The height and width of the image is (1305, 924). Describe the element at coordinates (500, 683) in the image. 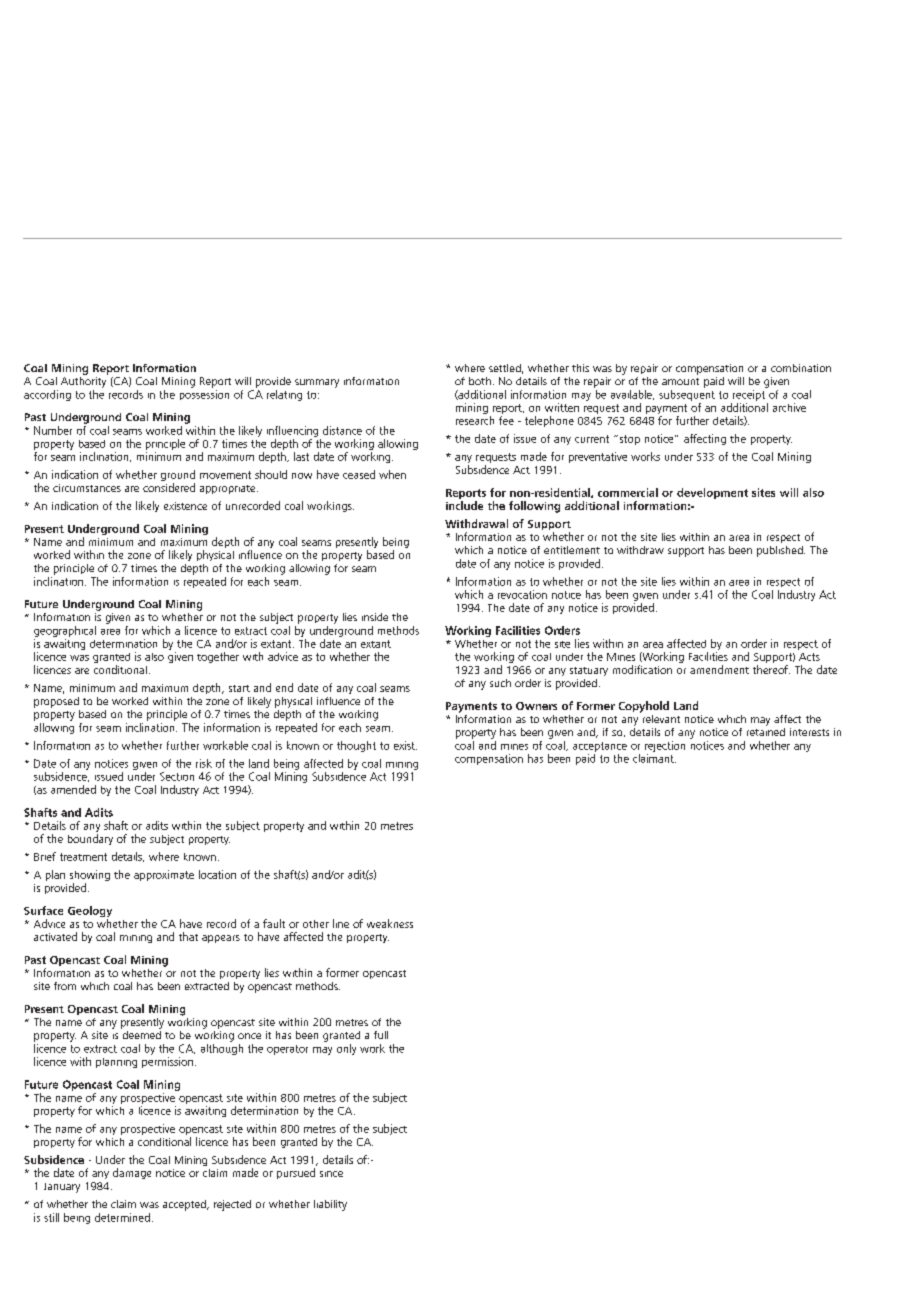

I see `such` at that location.
